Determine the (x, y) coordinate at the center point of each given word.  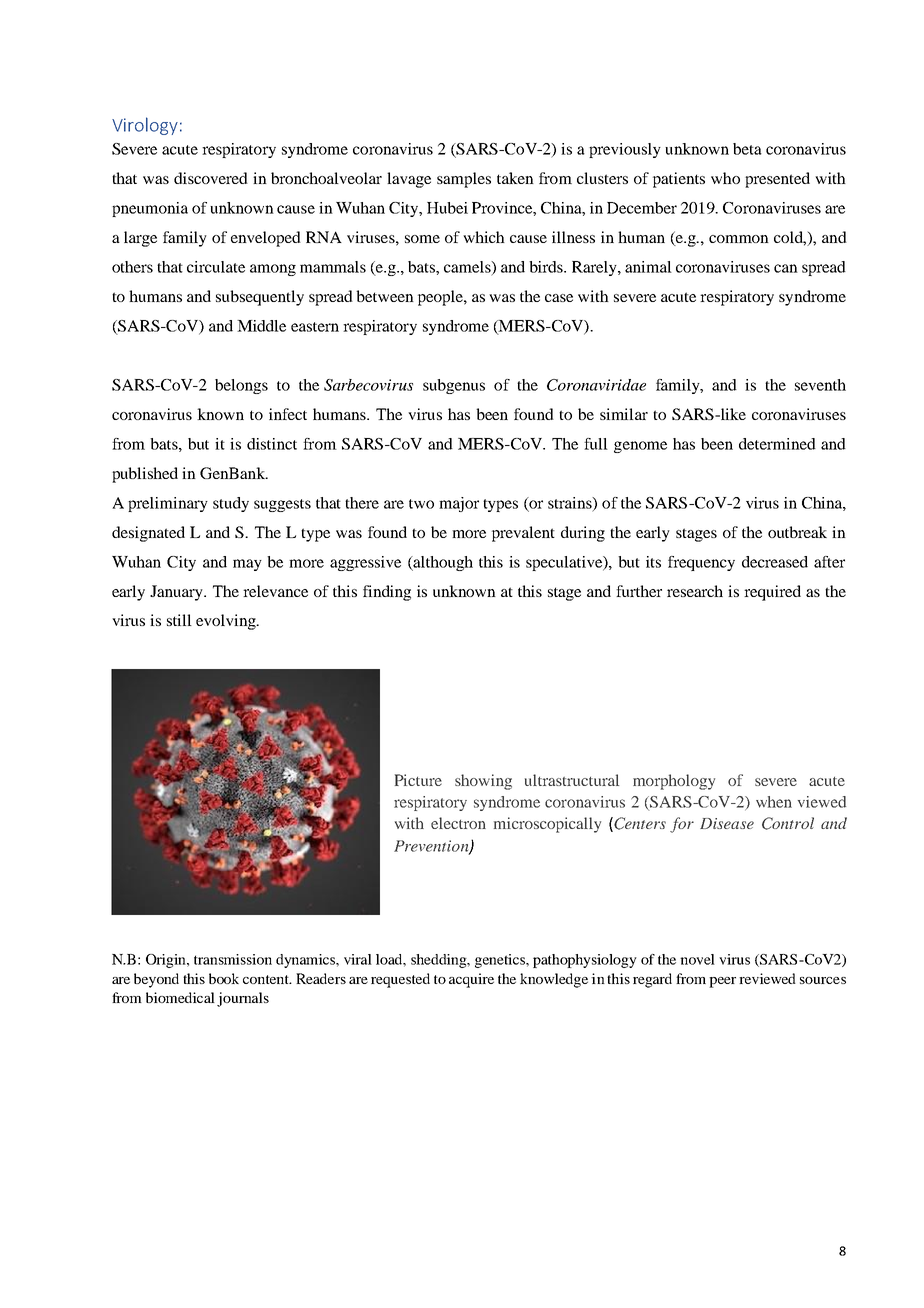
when (774, 802)
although (442, 563)
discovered (211, 178)
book (224, 978)
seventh (820, 385)
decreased (775, 562)
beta (747, 149)
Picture (418, 780)
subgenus (454, 386)
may (247, 565)
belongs (241, 386)
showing (483, 782)
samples (464, 180)
